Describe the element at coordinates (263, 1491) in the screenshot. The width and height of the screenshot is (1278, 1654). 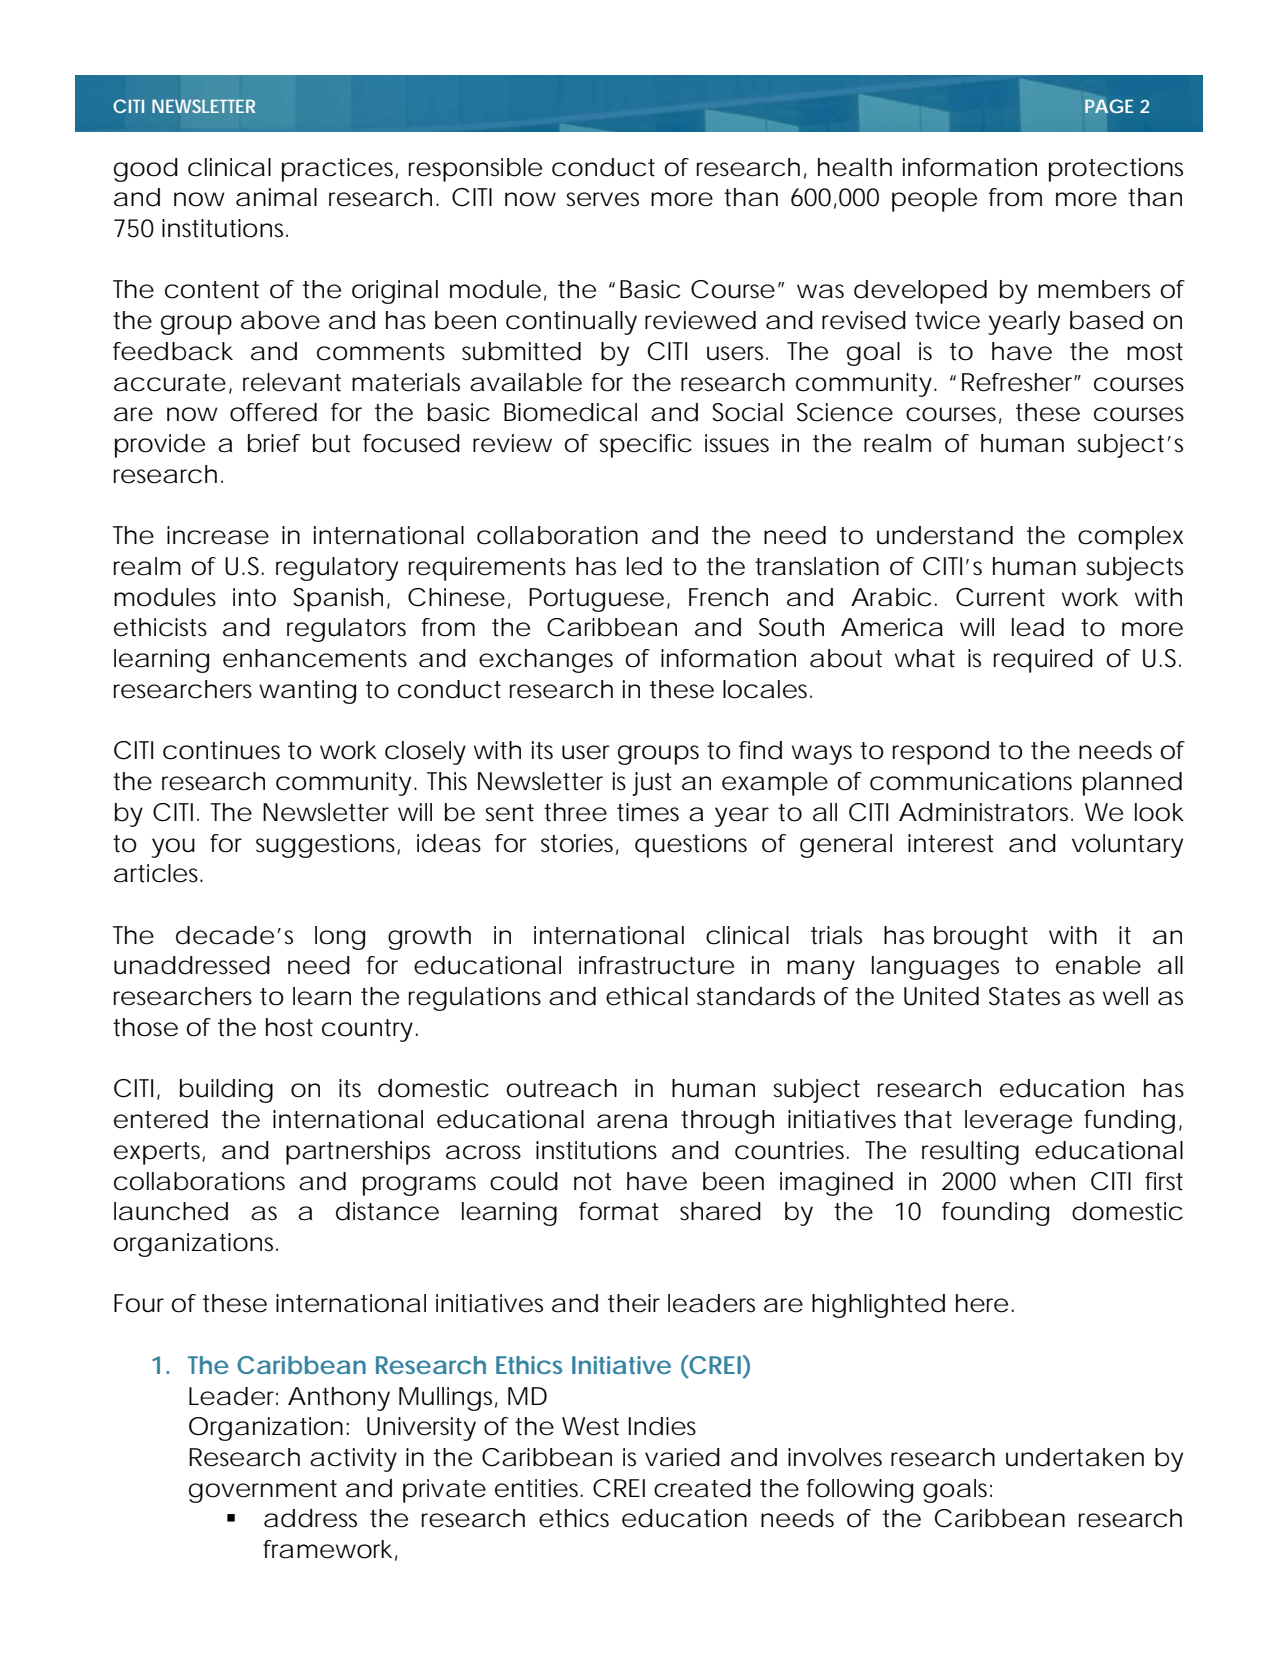
I see `government` at that location.
